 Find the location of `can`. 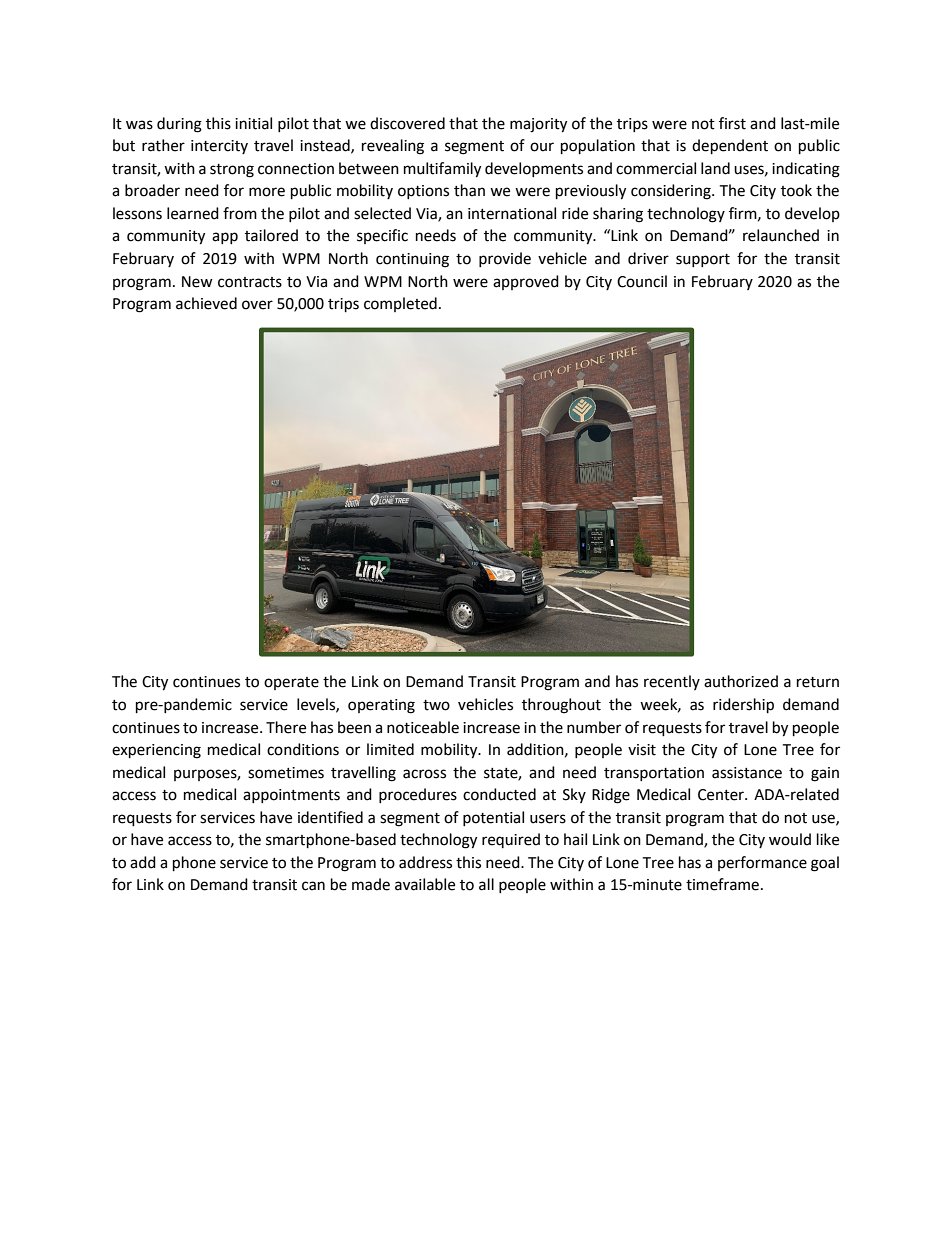

can is located at coordinates (313, 886).
